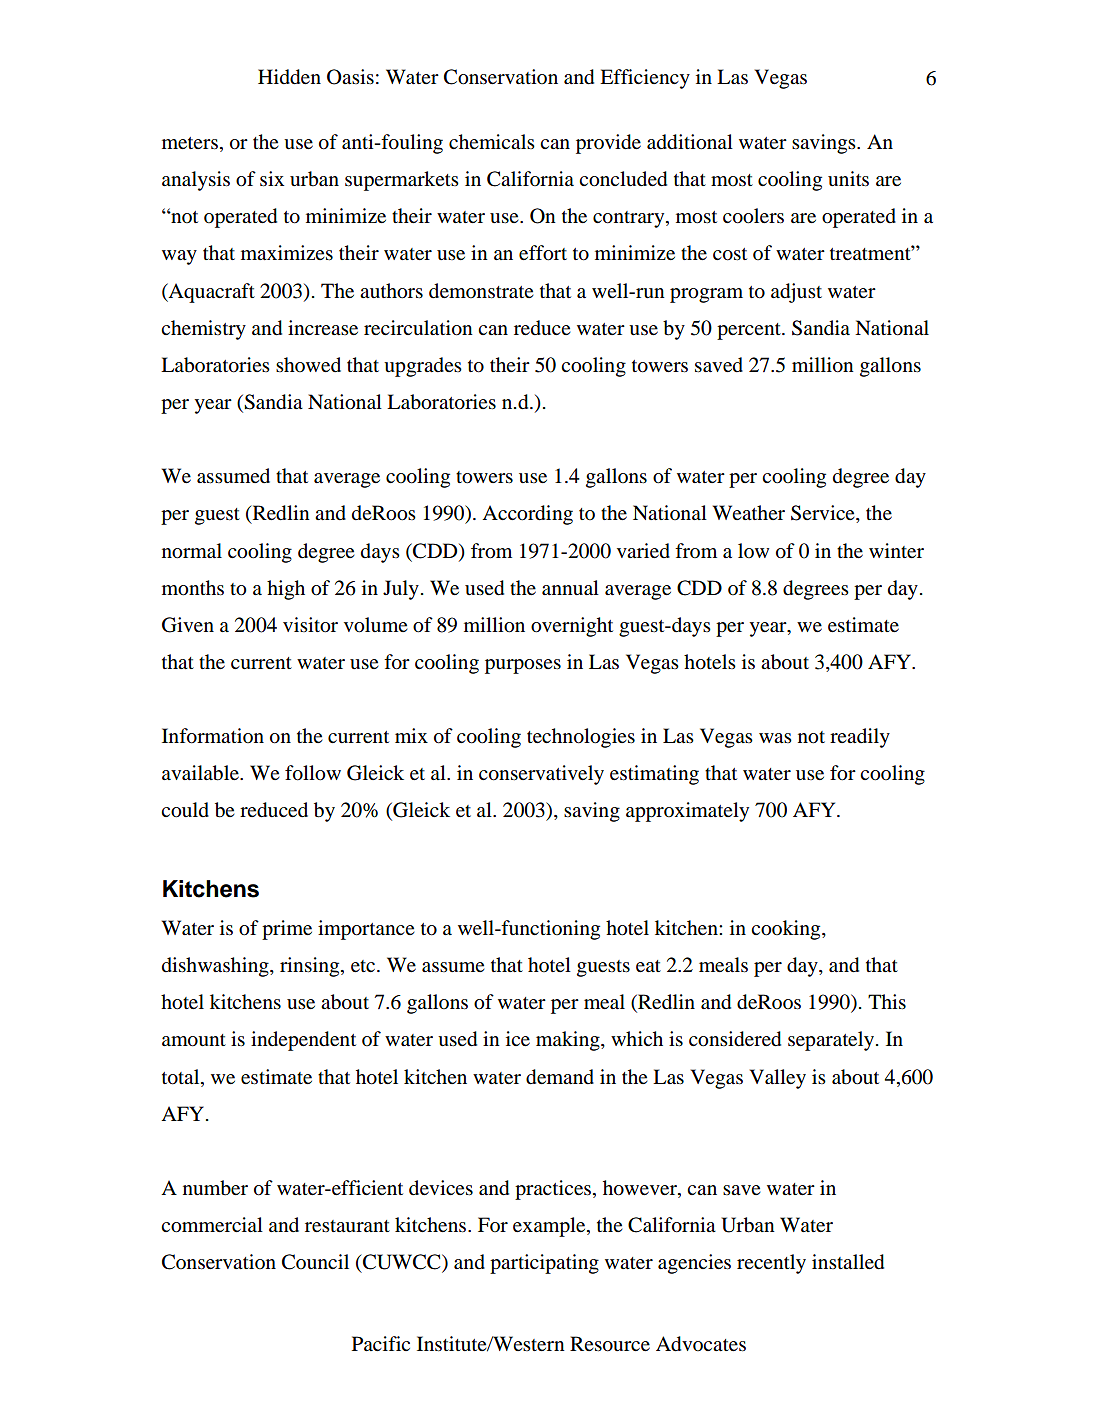 Image resolution: width=1098 pixels, height=1421 pixels. Describe the element at coordinates (492, 142) in the document. I see `chemicals` at that location.
